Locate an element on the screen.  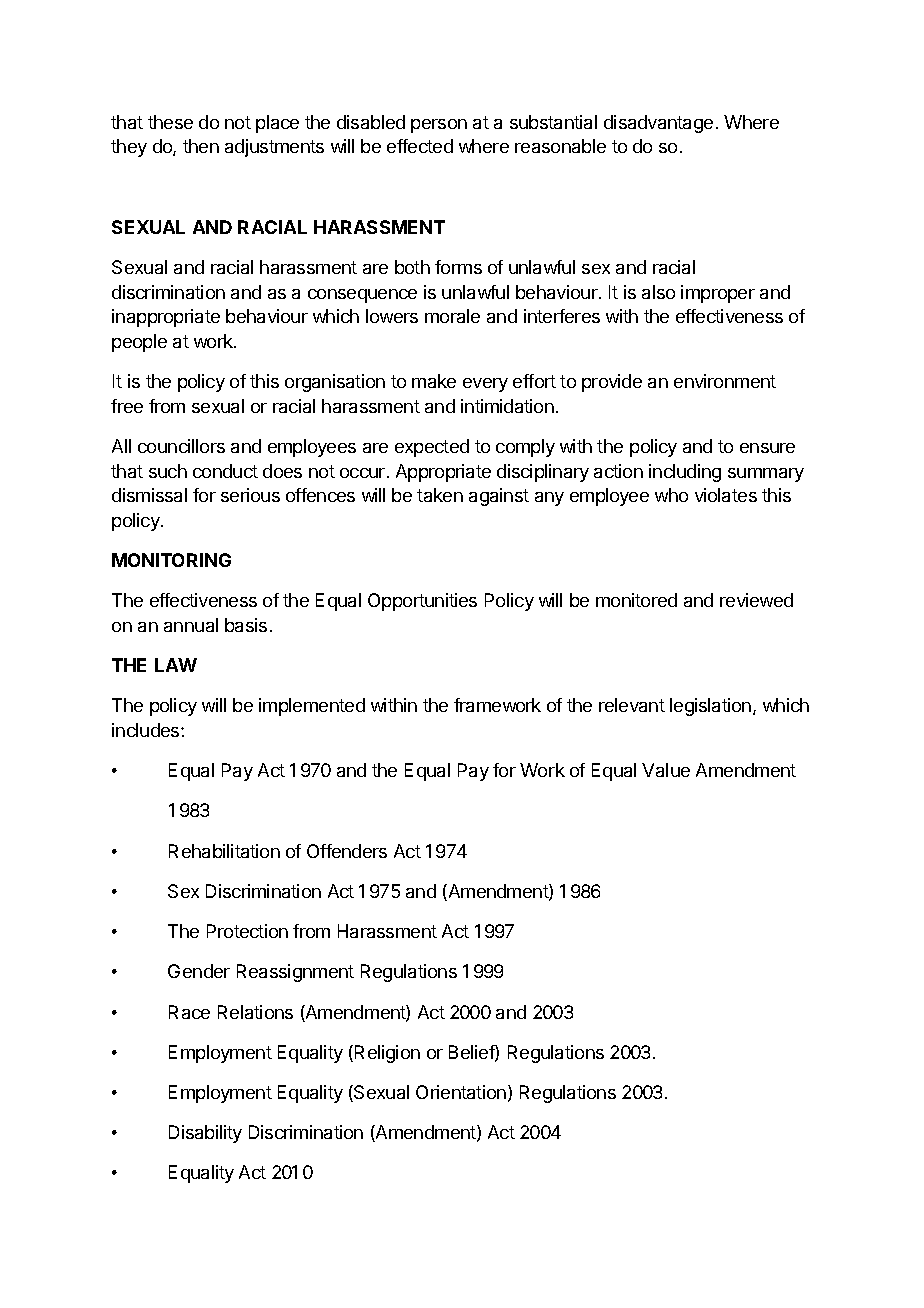
taken is located at coordinates (440, 495).
